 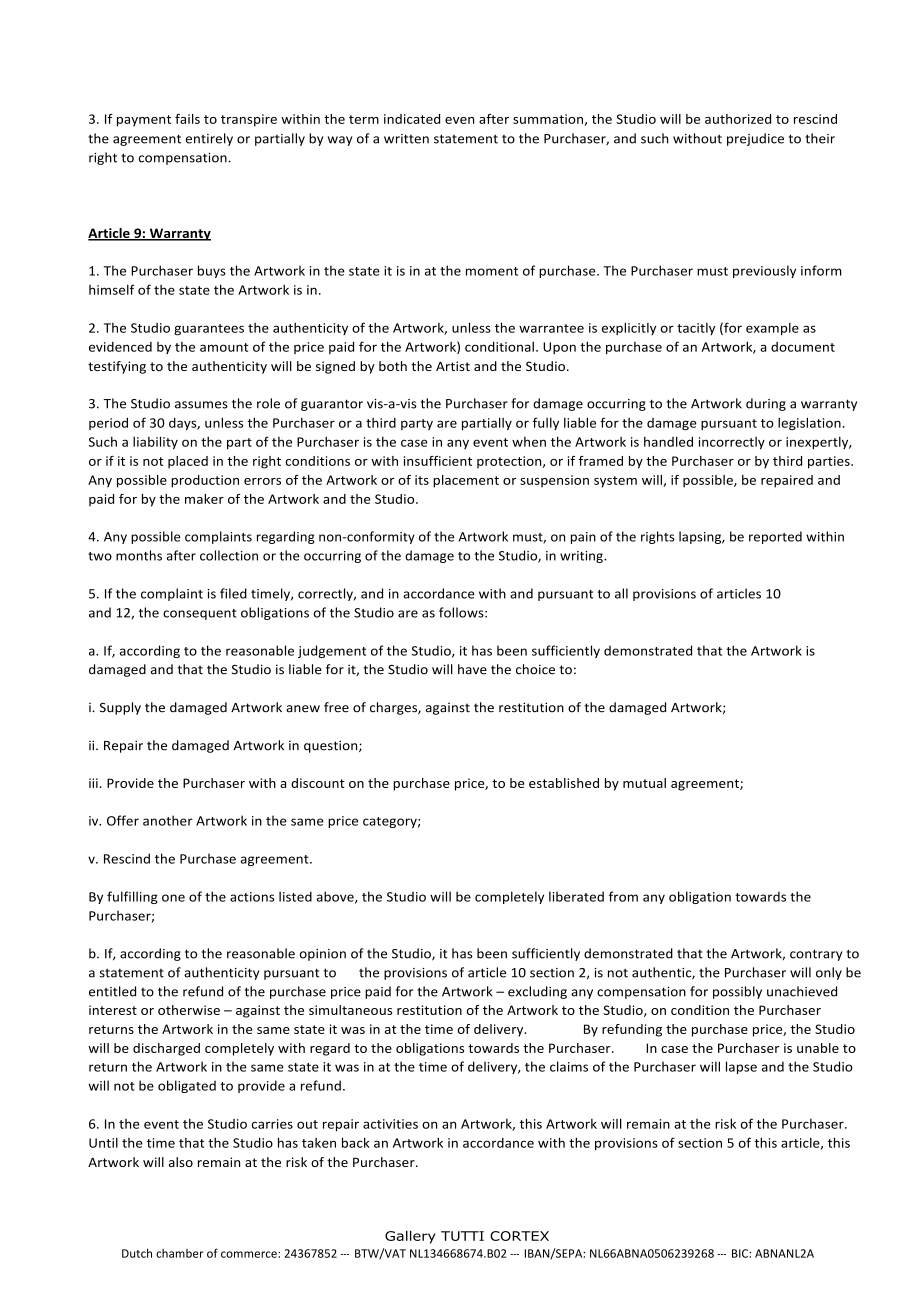 What do you see at coordinates (775, 537) in the image?
I see `reported` at bounding box center [775, 537].
